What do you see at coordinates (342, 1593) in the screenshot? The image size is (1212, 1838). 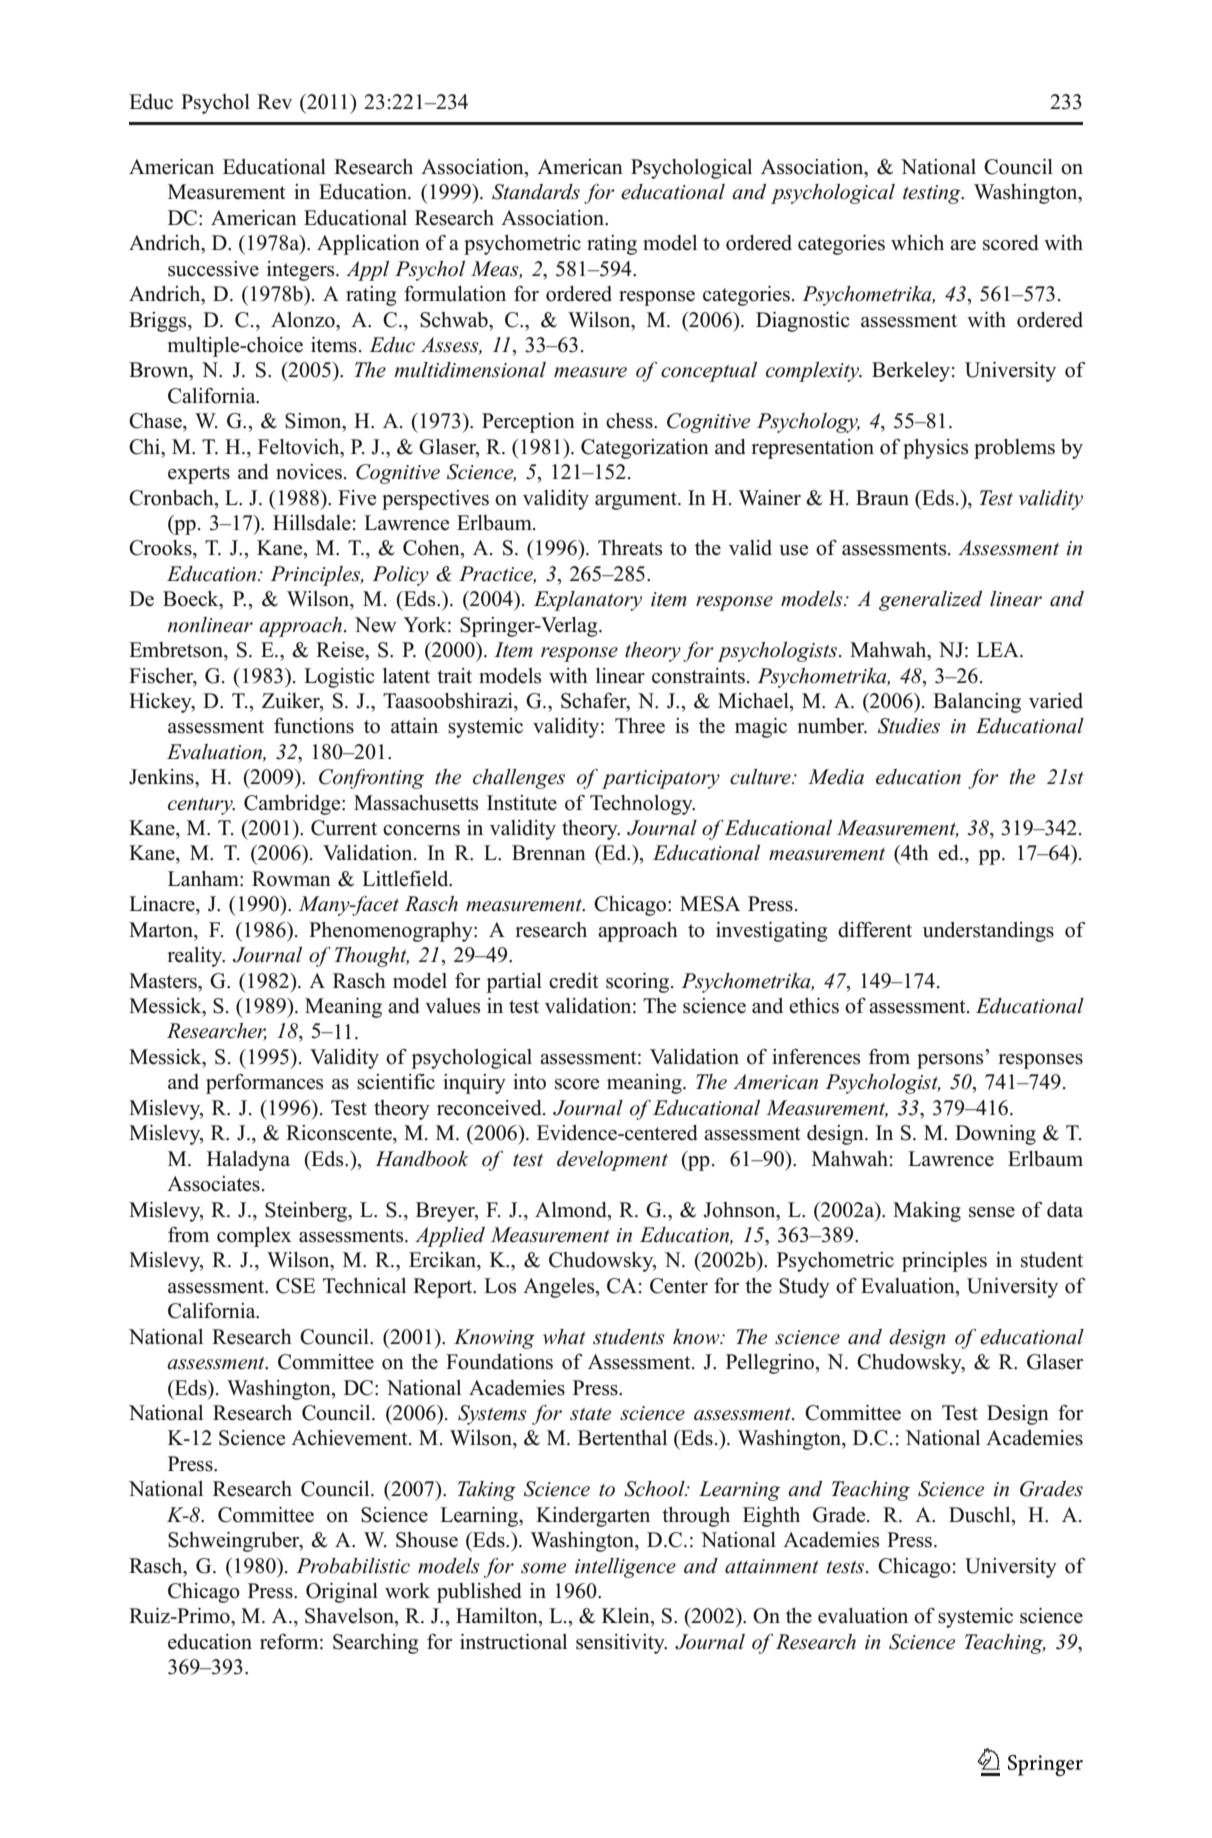 I see `Original` at bounding box center [342, 1593].
